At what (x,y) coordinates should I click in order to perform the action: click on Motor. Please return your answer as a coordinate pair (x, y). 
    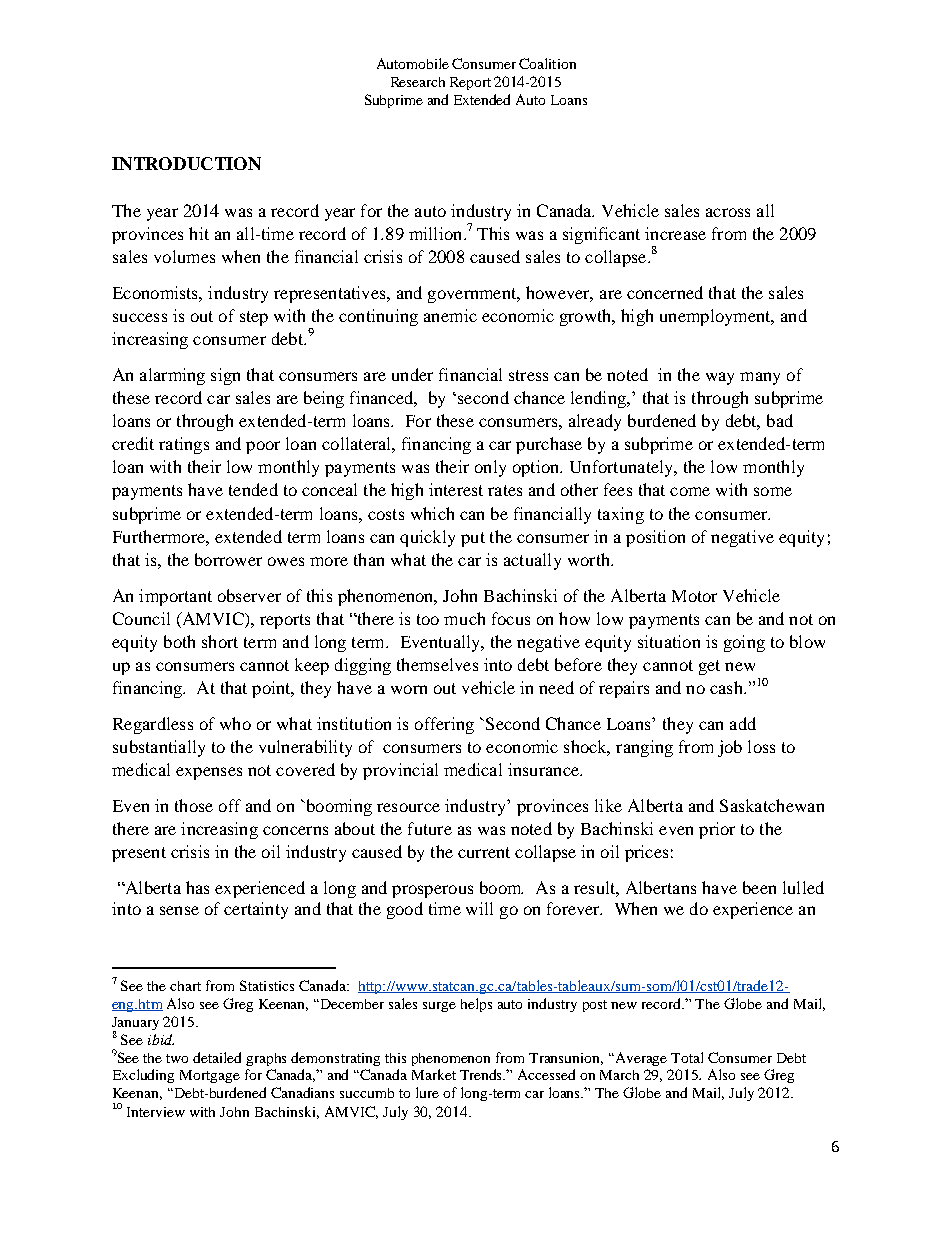
    Looking at the image, I should click on (694, 596).
